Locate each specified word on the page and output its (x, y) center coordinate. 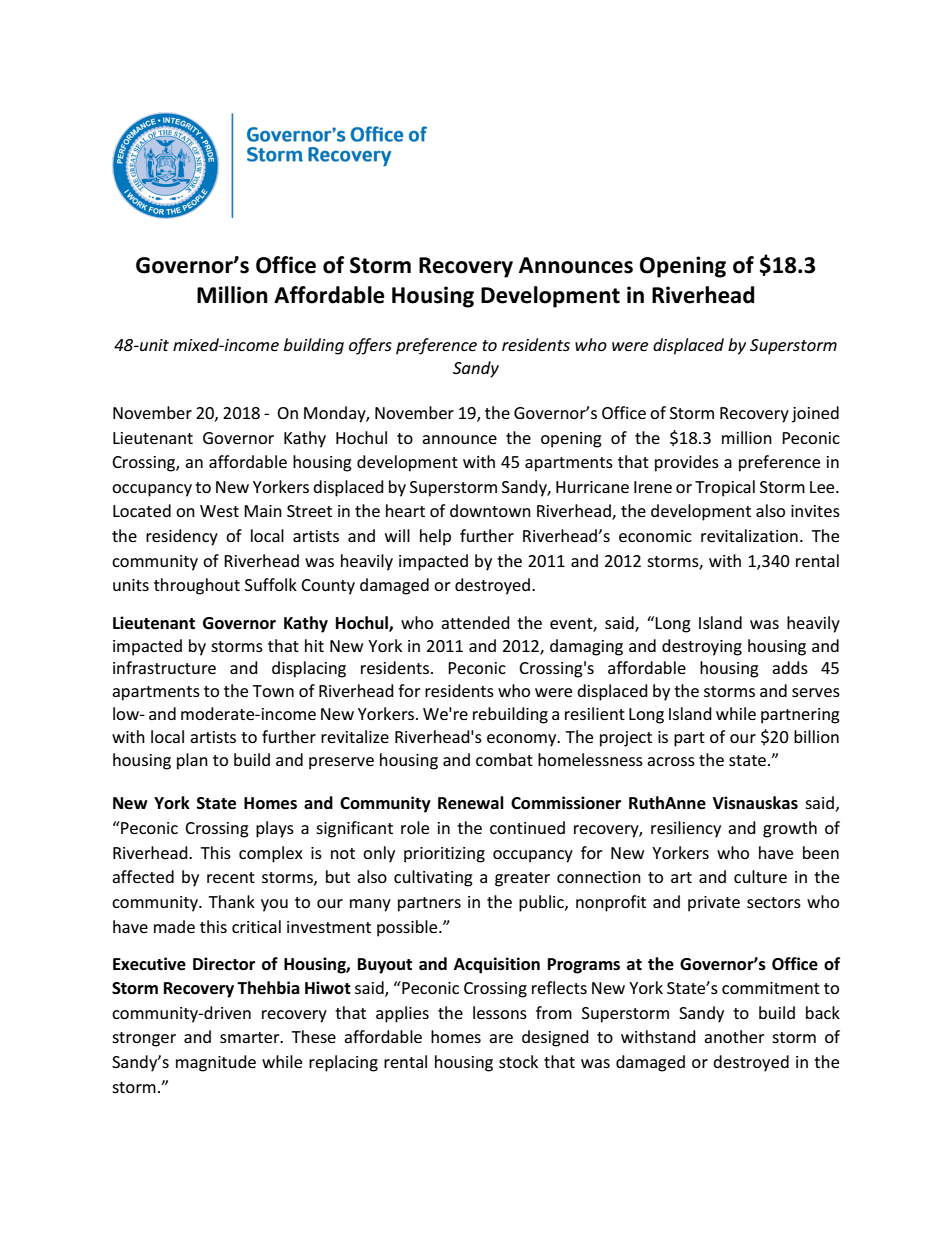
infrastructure (164, 667)
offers (370, 346)
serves (816, 692)
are (501, 1038)
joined (815, 414)
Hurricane (592, 487)
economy (523, 740)
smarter (251, 1037)
